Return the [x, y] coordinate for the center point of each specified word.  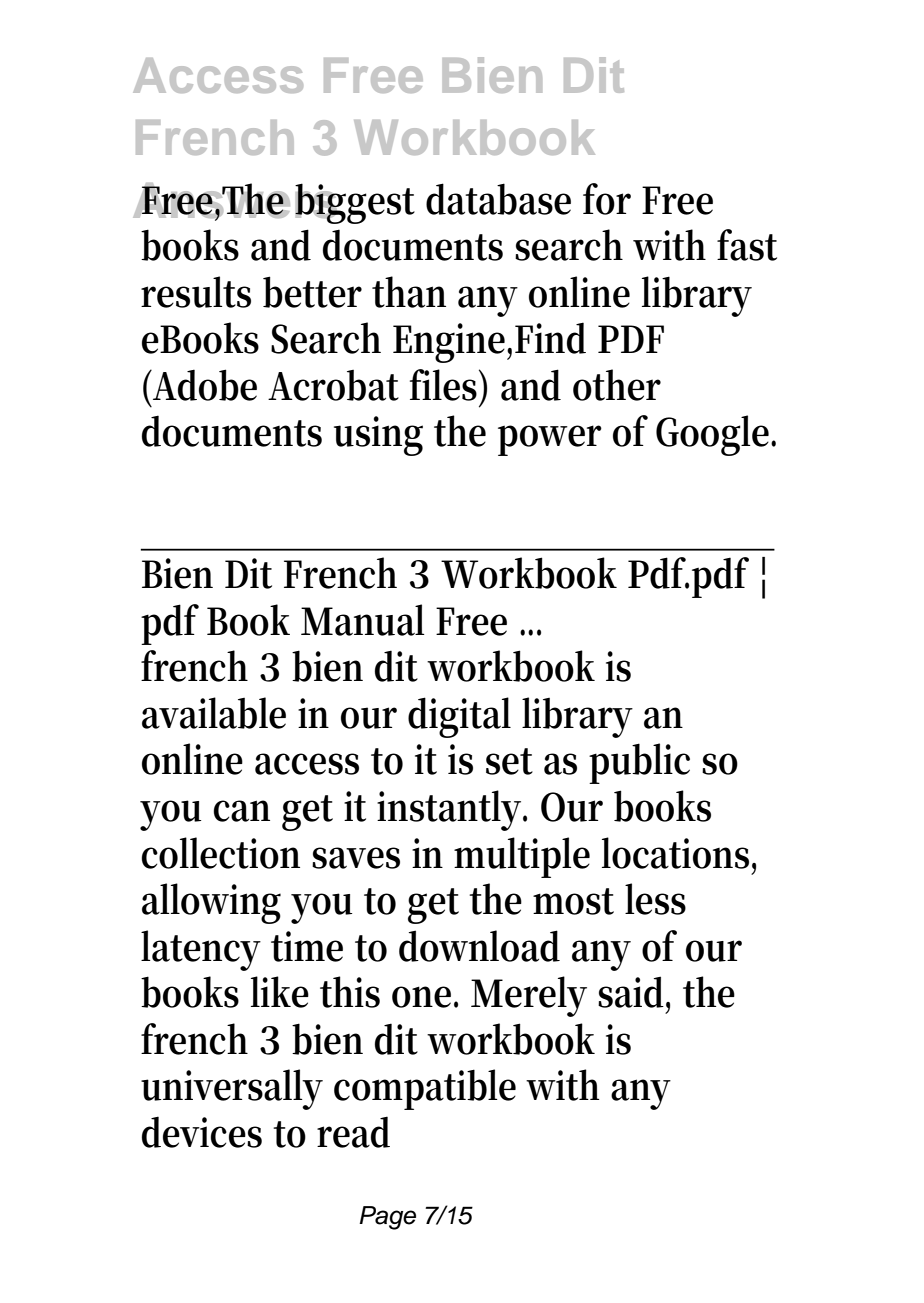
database [498, 199]
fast [747, 245]
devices [202, 1132]
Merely [529, 996]
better [312, 292]
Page [387, 1218]
